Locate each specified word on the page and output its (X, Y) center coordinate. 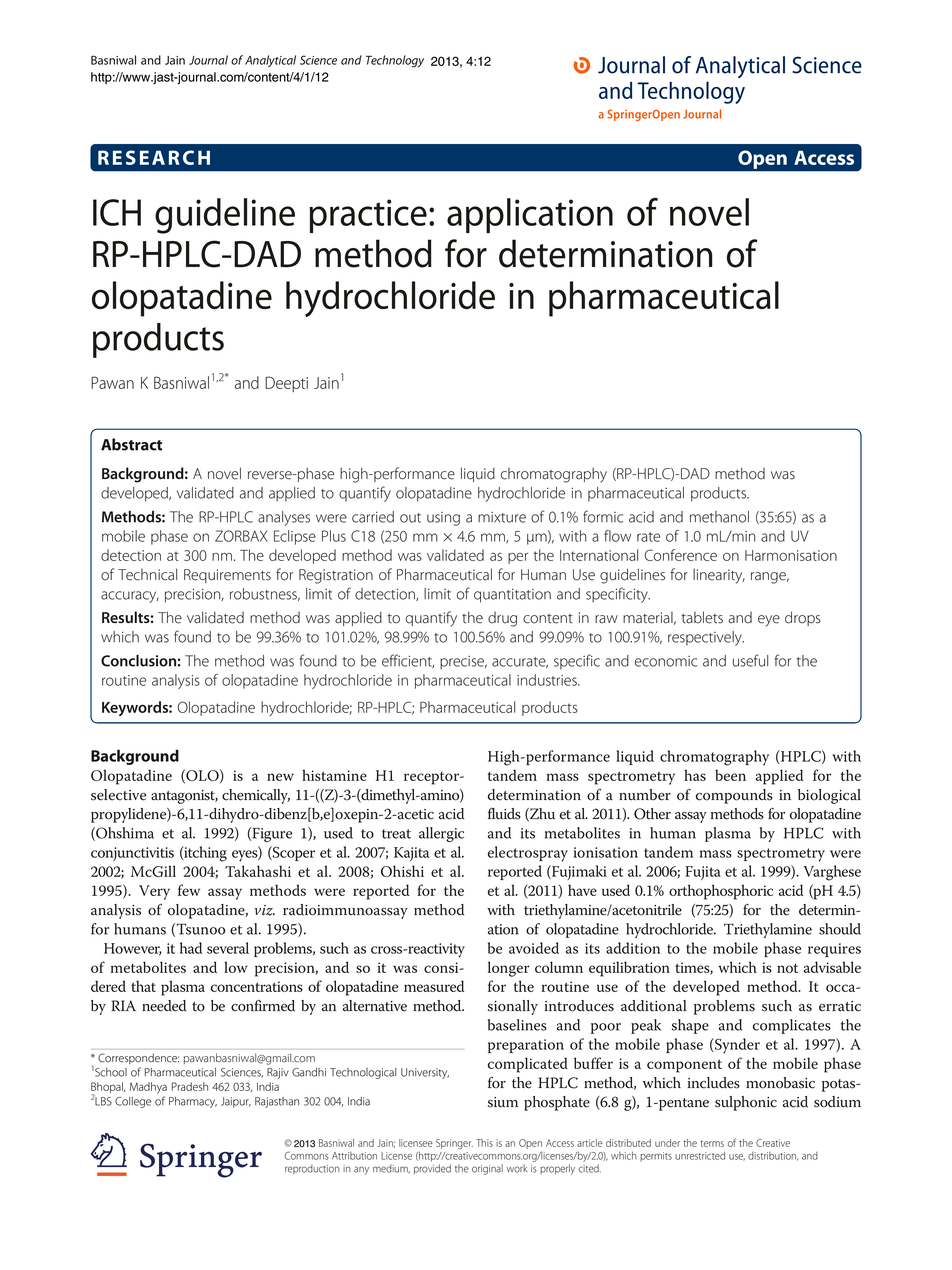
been (730, 775)
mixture (502, 517)
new (280, 777)
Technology (395, 61)
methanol (719, 517)
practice (368, 216)
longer (508, 969)
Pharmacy (193, 1102)
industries (548, 680)
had (191, 948)
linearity (719, 576)
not (787, 968)
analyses (284, 518)
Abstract (131, 444)
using (443, 519)
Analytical (270, 61)
